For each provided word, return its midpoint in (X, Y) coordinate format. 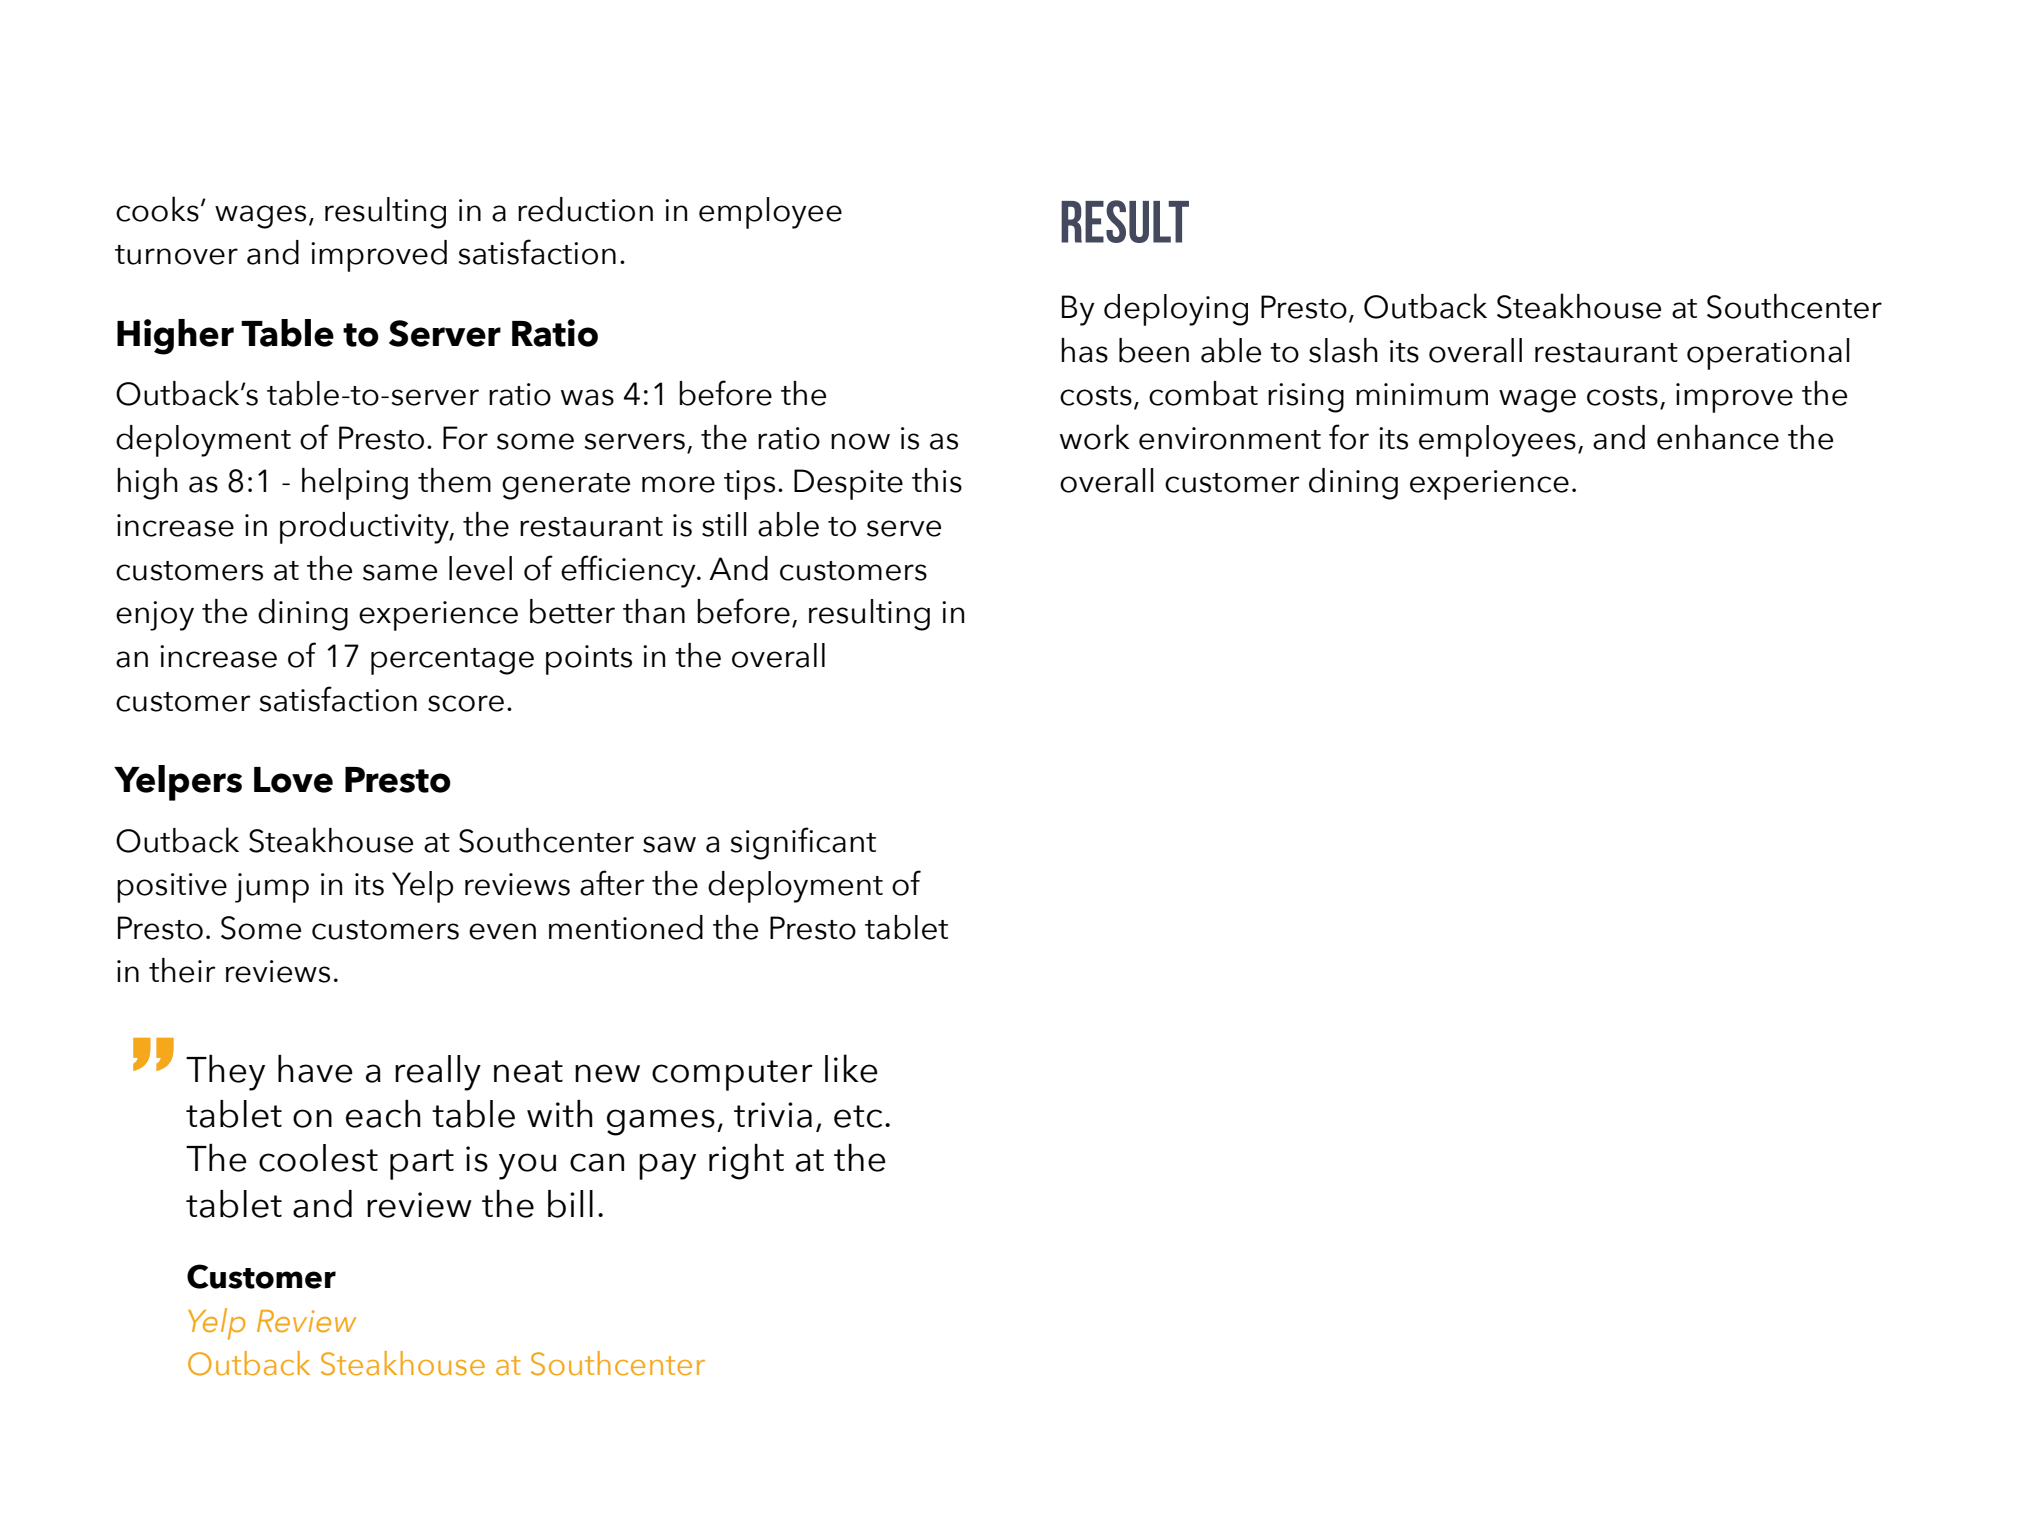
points (589, 660)
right (746, 1162)
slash (1343, 350)
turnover (176, 255)
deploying (1176, 310)
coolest (318, 1158)
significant (803, 843)
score (466, 703)
